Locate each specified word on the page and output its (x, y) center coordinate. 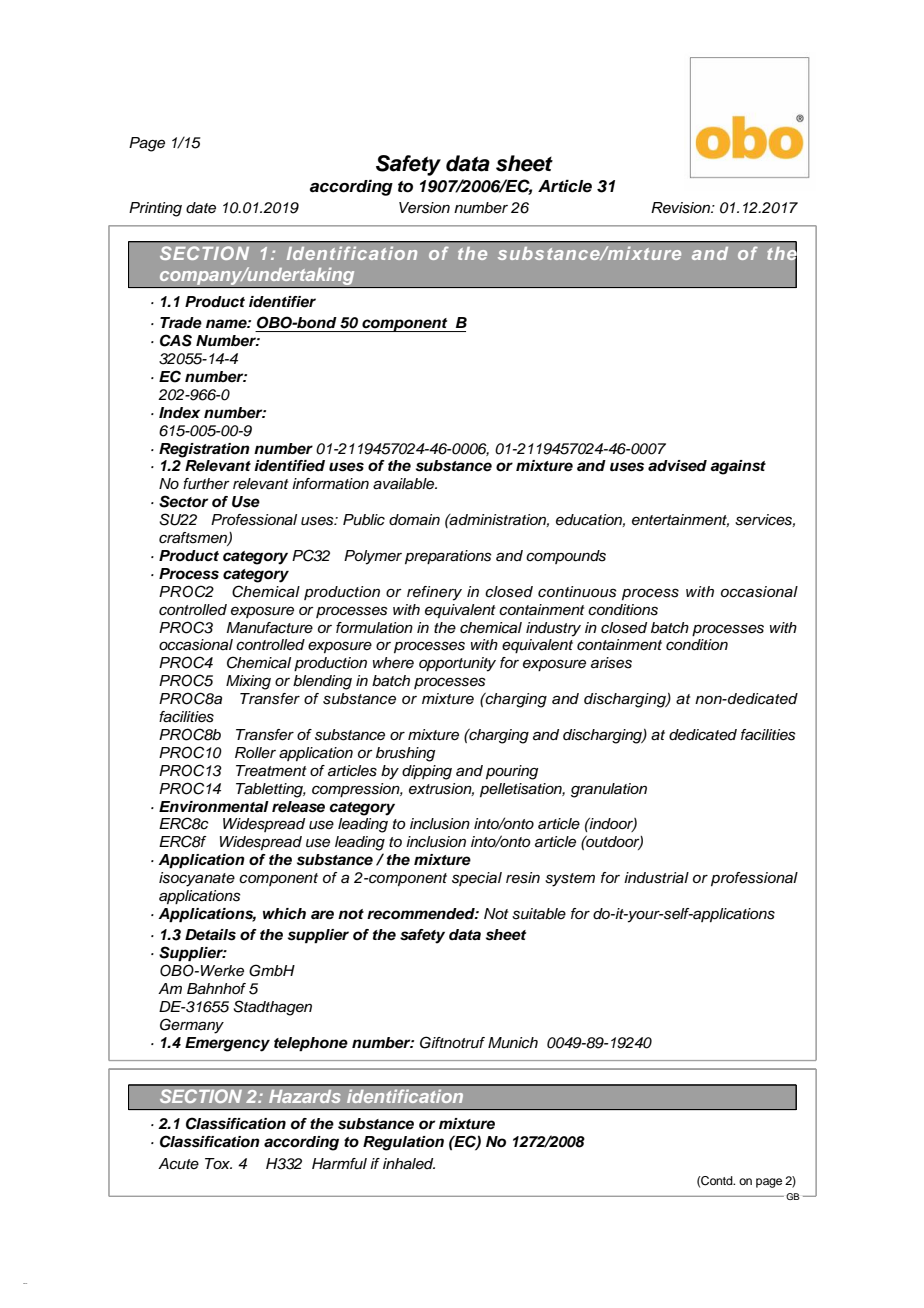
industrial (656, 878)
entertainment (680, 520)
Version (424, 208)
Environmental (214, 807)
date (201, 208)
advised (677, 466)
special (477, 879)
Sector (183, 501)
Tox (218, 1163)
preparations (448, 557)
